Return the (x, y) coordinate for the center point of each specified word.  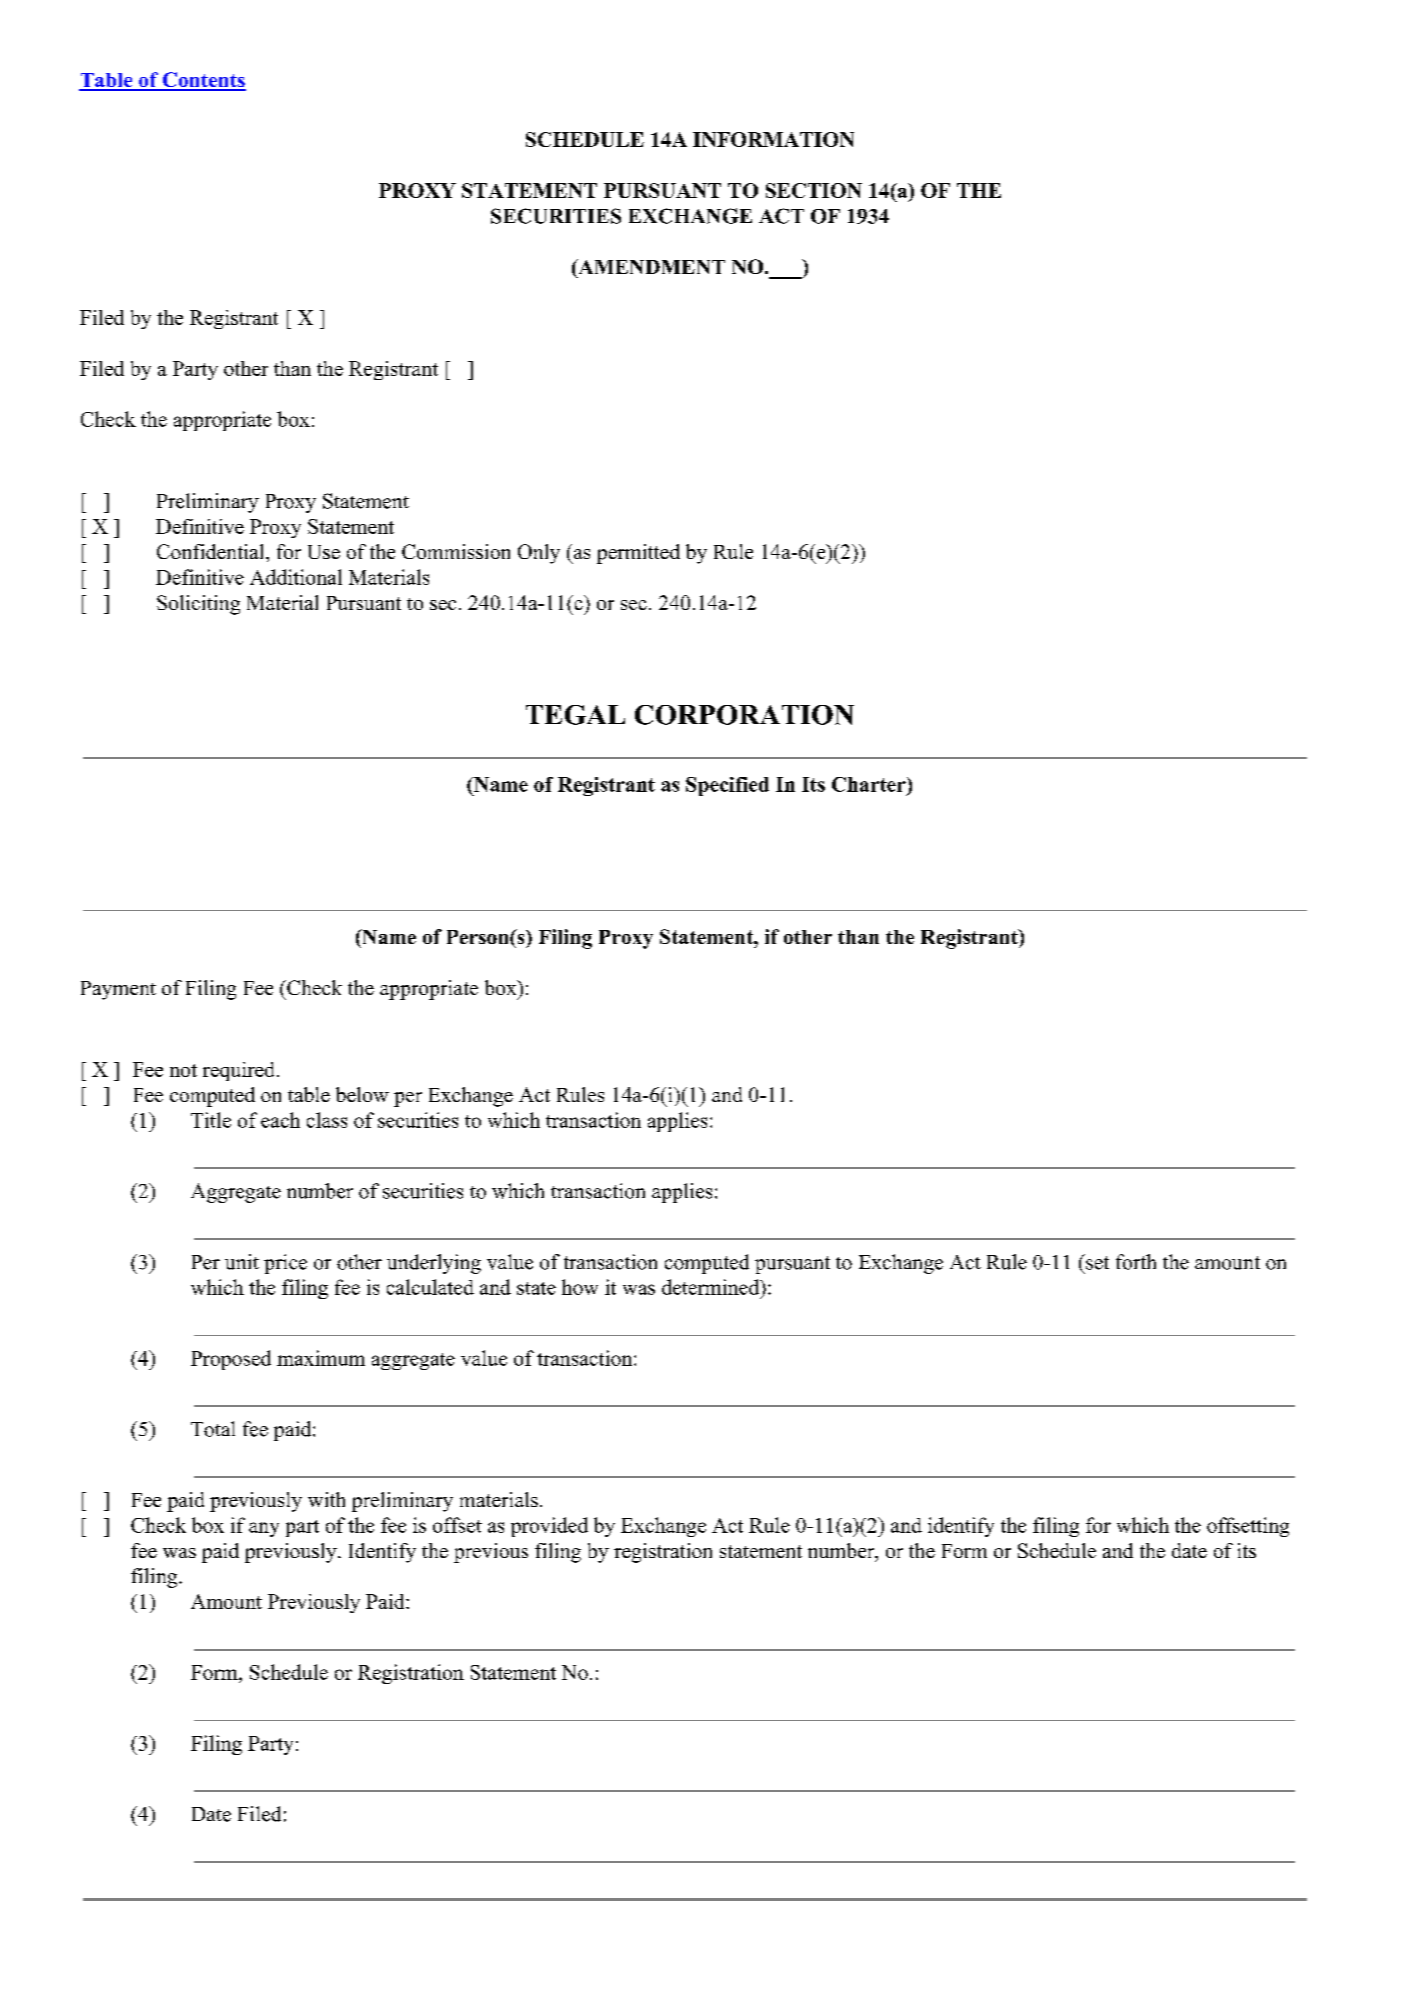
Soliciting (198, 605)
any (264, 1529)
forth (1136, 1262)
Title (211, 1120)
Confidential (212, 551)
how (580, 1287)
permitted (638, 554)
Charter (870, 784)
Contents (203, 81)
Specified (727, 786)
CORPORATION (744, 715)
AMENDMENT (650, 266)
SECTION (814, 190)
